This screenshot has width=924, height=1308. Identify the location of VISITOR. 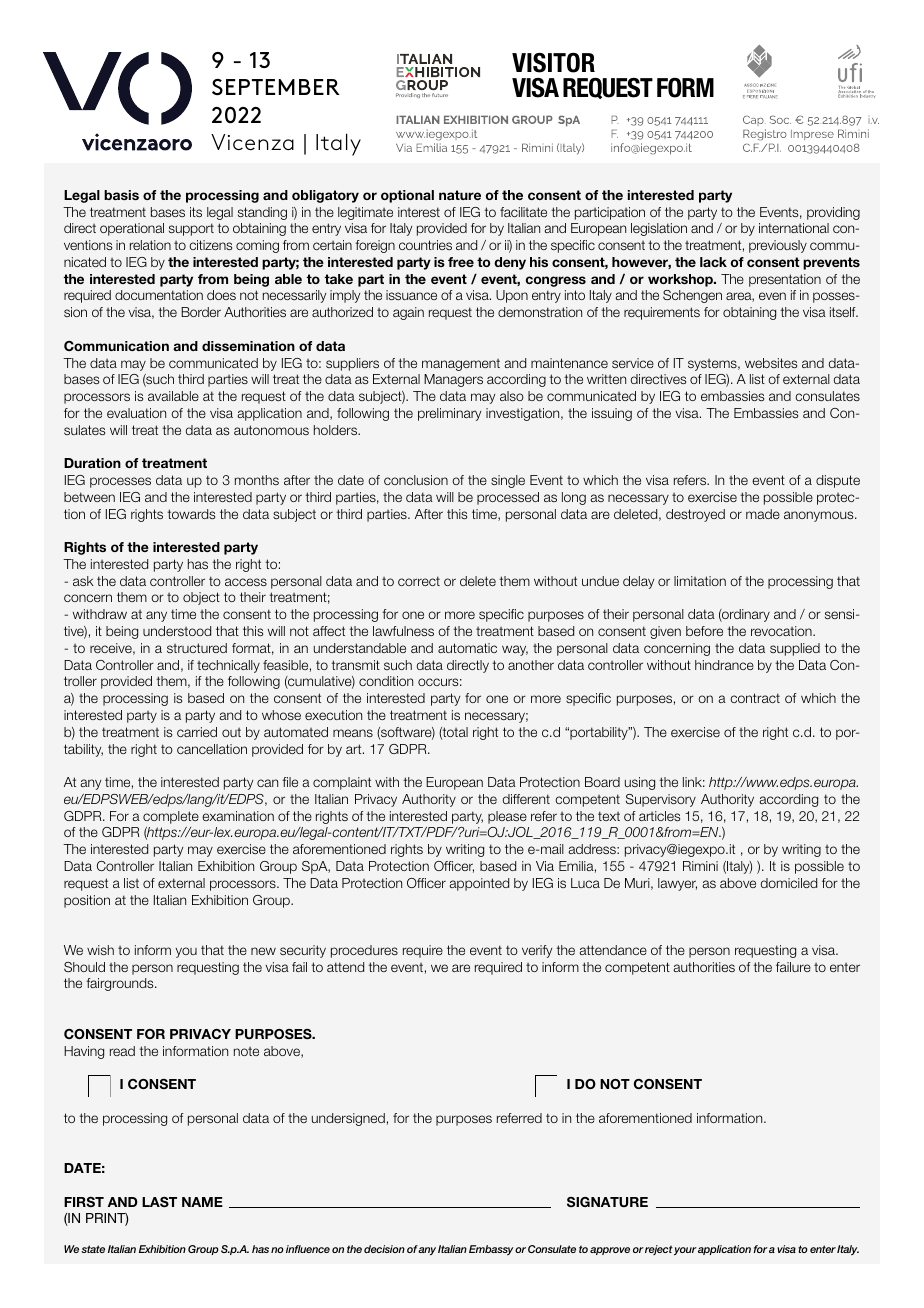
(553, 63).
